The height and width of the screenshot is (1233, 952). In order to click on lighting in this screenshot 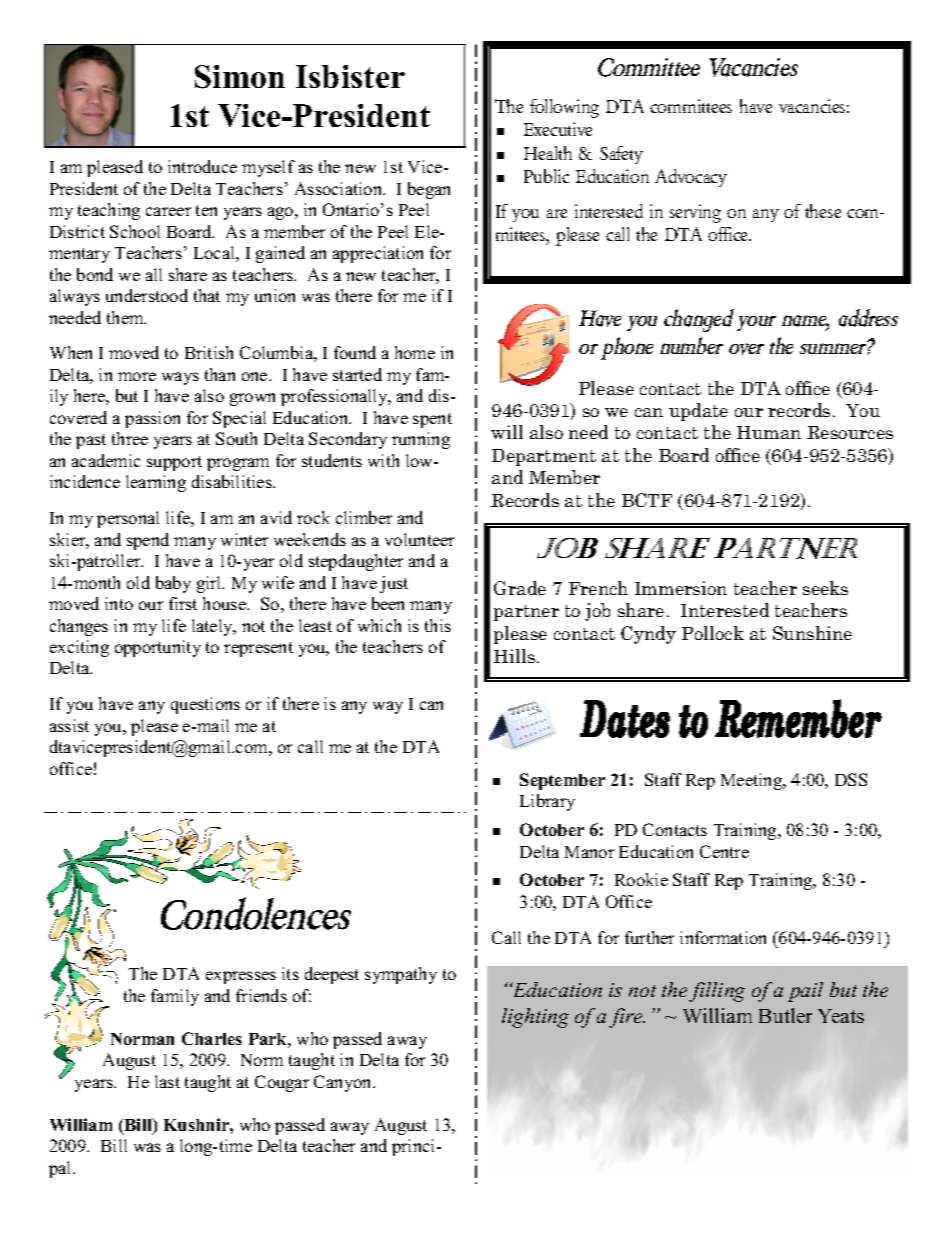, I will do `click(535, 1018)`.
